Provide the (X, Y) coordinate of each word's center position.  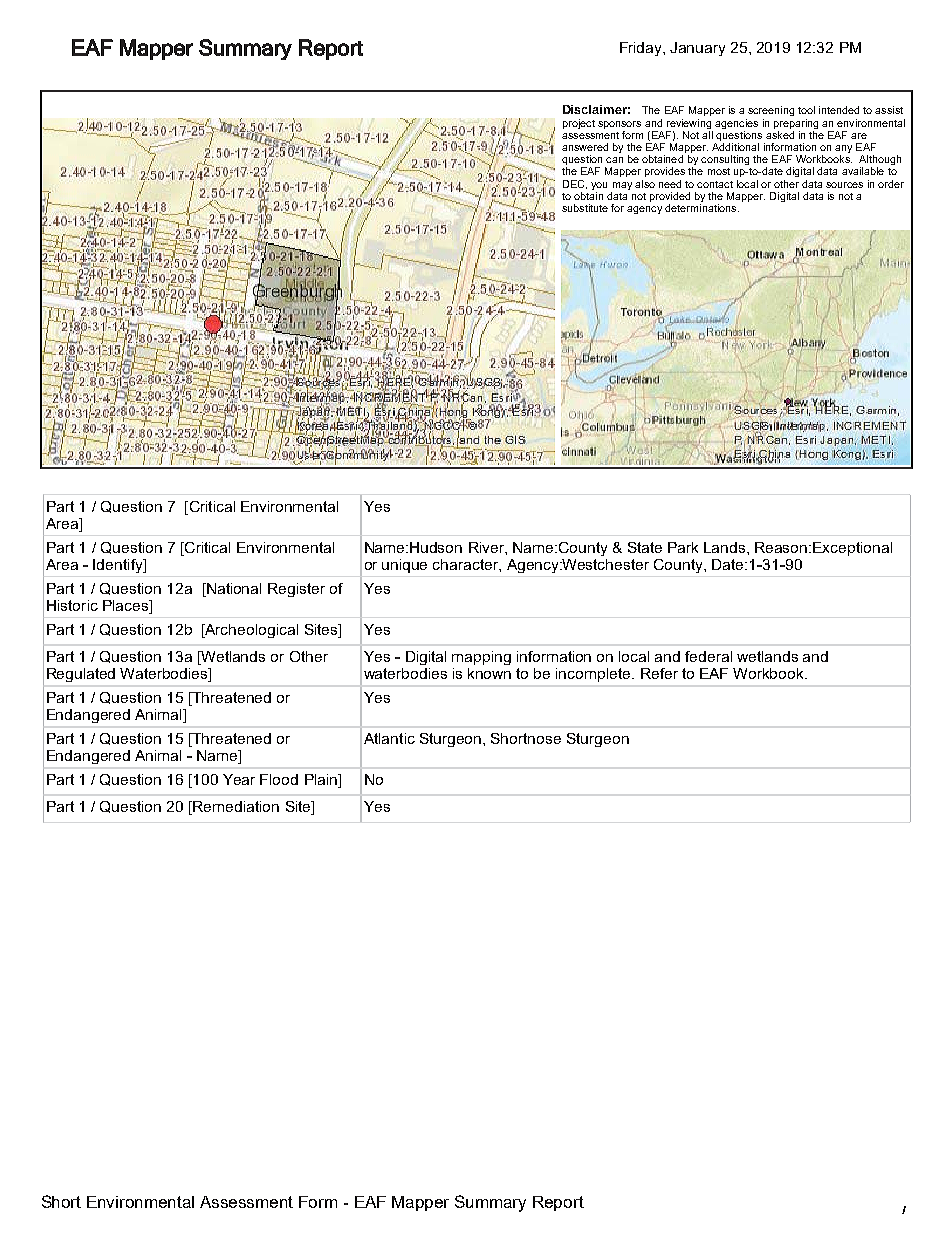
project (579, 124)
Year (239, 779)
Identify (119, 566)
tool (806, 110)
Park (683, 547)
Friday (642, 49)
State (645, 547)
